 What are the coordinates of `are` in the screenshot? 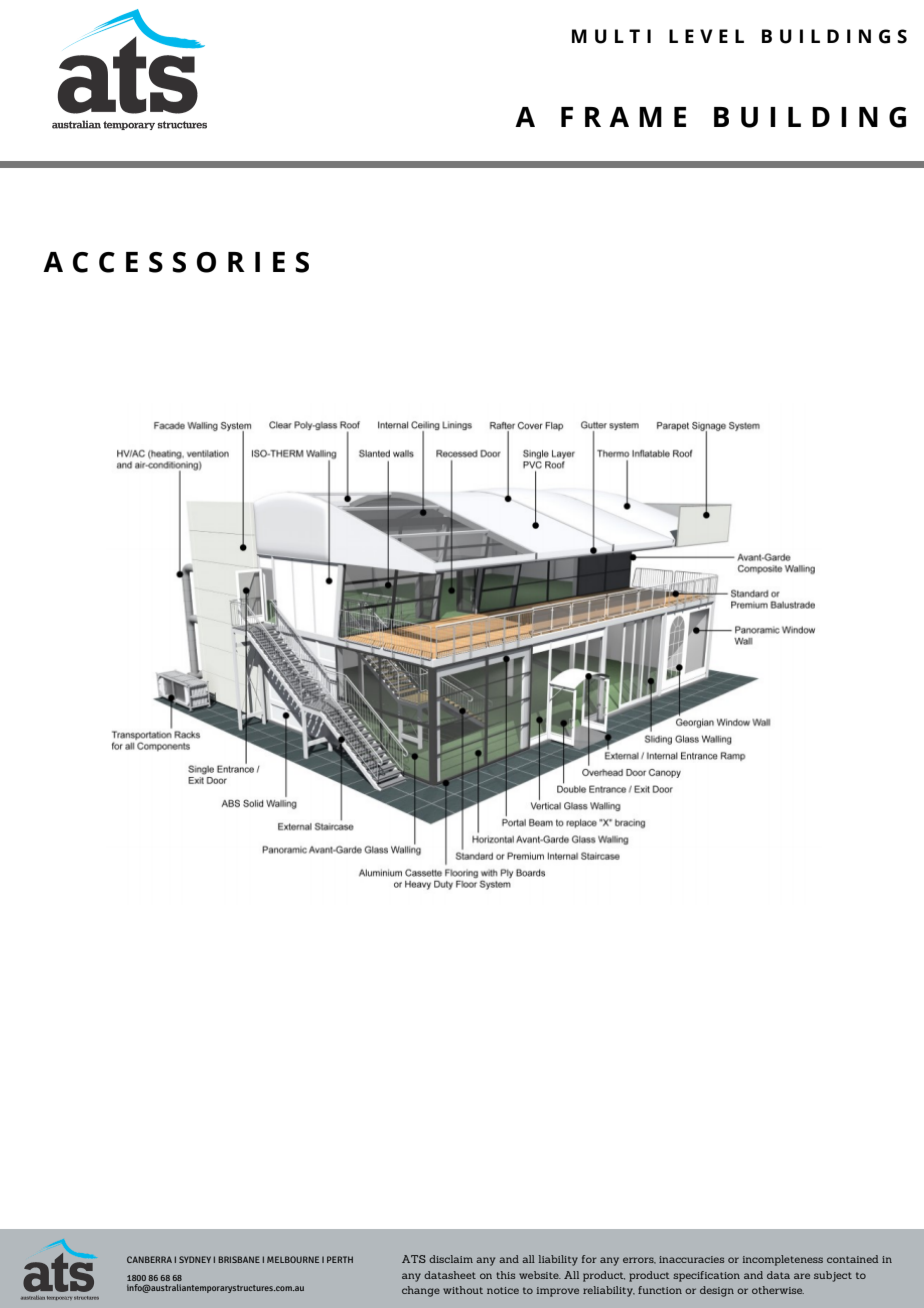 It's located at (802, 1276).
